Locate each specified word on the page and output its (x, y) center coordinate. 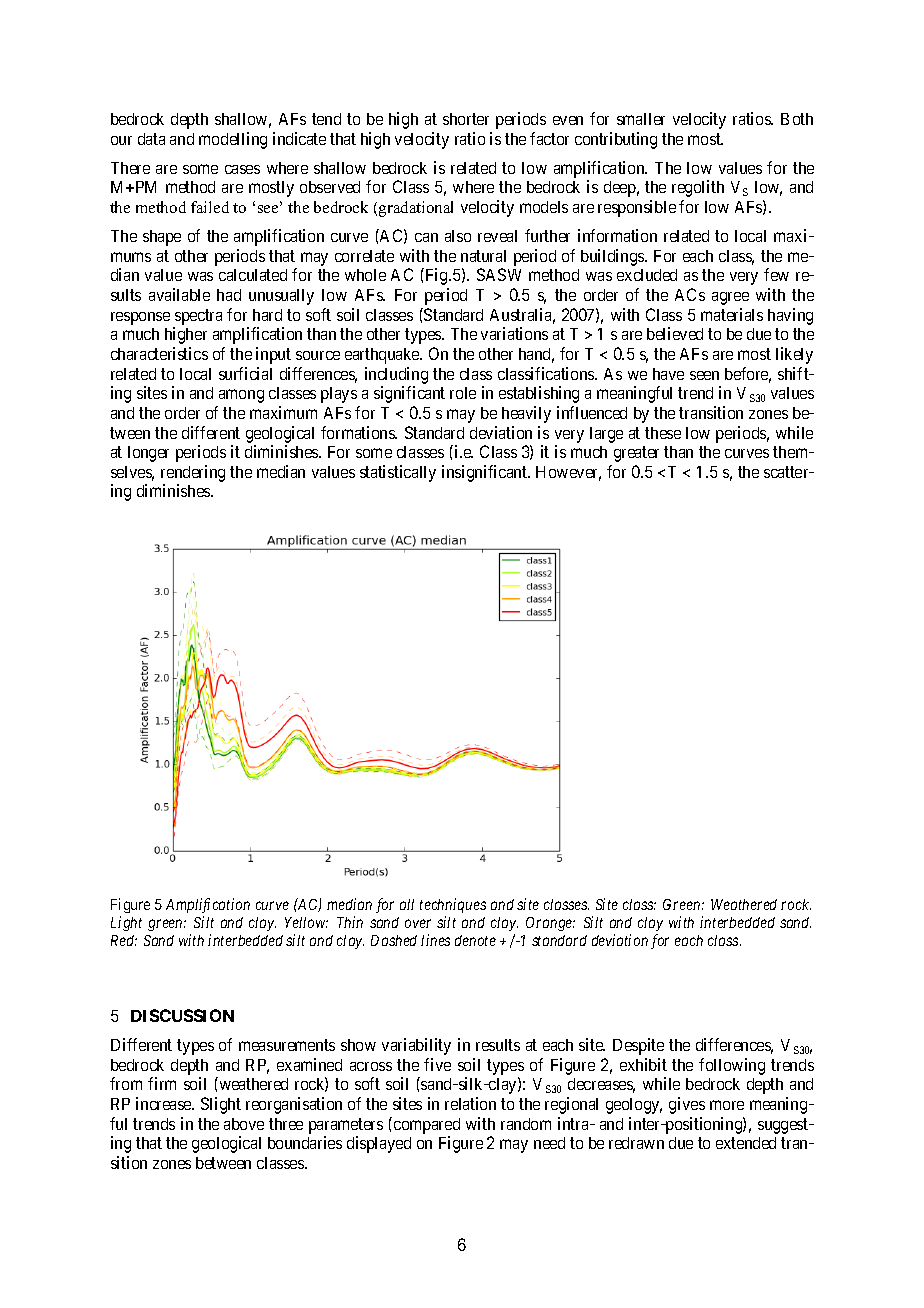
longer (148, 454)
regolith (698, 188)
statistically (398, 473)
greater (636, 454)
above (244, 1124)
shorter (466, 119)
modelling (233, 140)
